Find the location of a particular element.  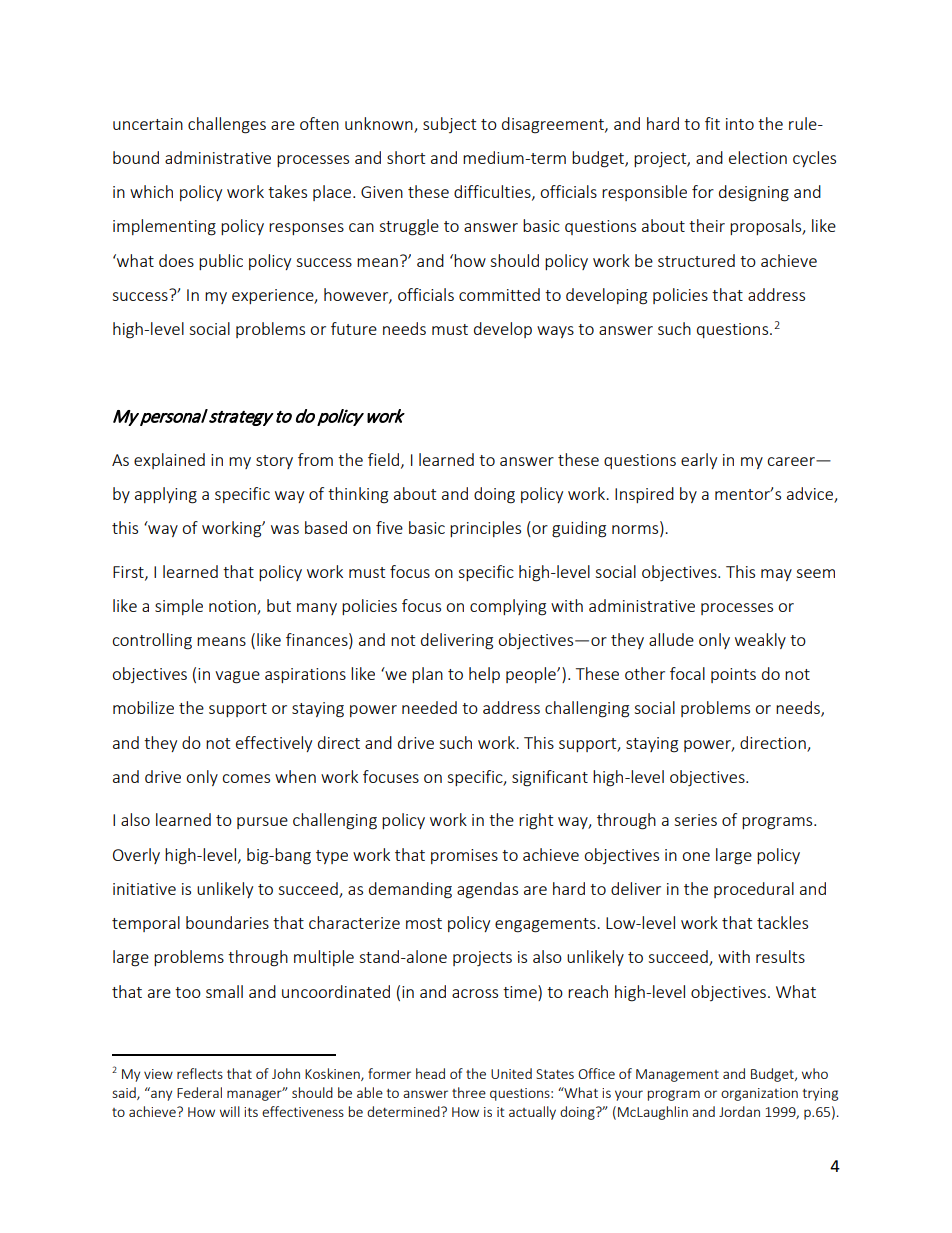

weakly is located at coordinates (760, 641).
